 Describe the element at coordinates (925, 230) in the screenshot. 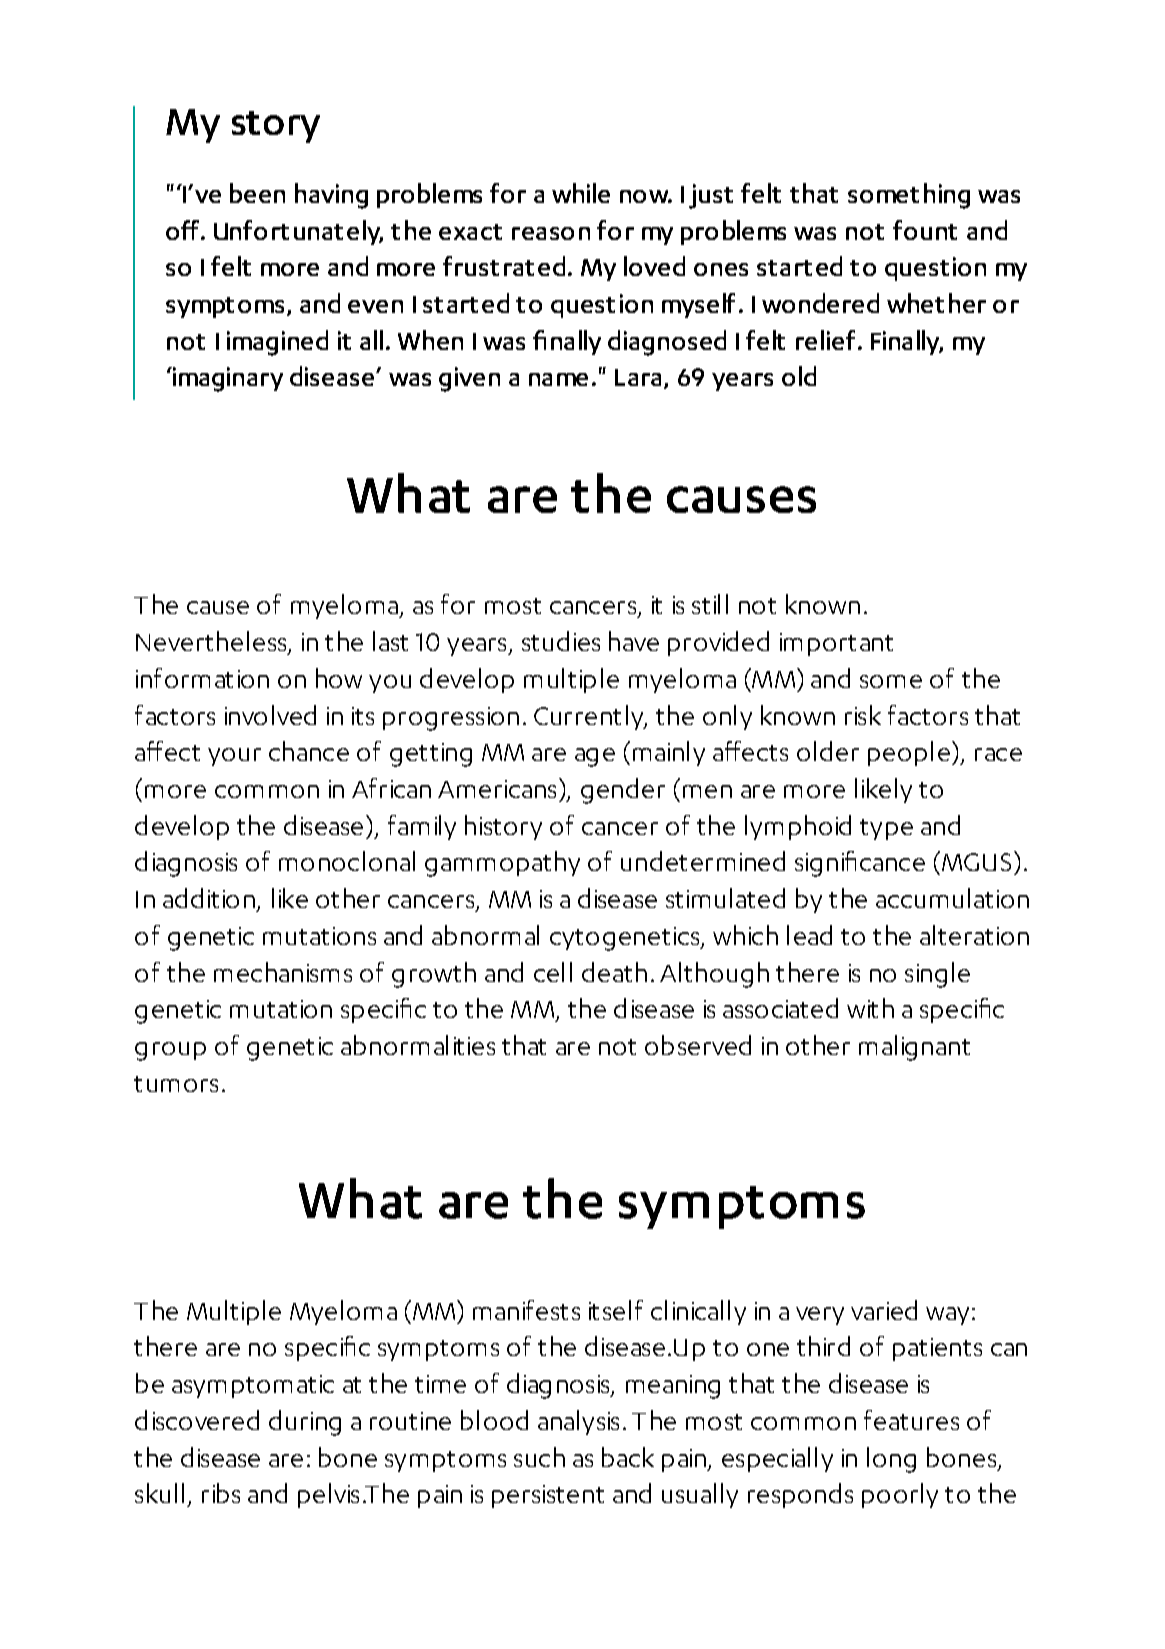

I see `fount` at that location.
